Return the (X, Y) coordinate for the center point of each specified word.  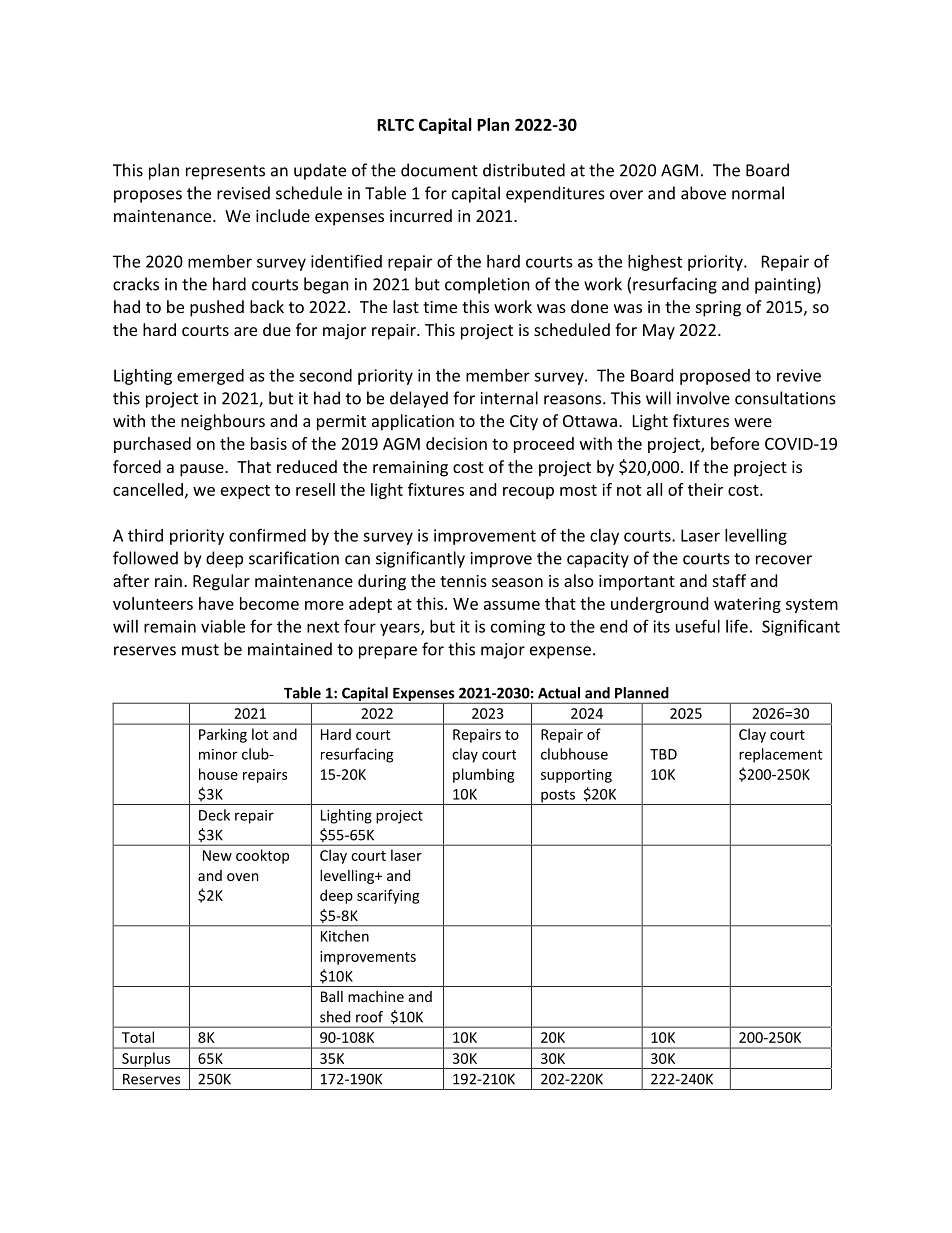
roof (369, 1017)
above (703, 193)
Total (138, 1037)
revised (243, 193)
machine (376, 996)
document (439, 170)
